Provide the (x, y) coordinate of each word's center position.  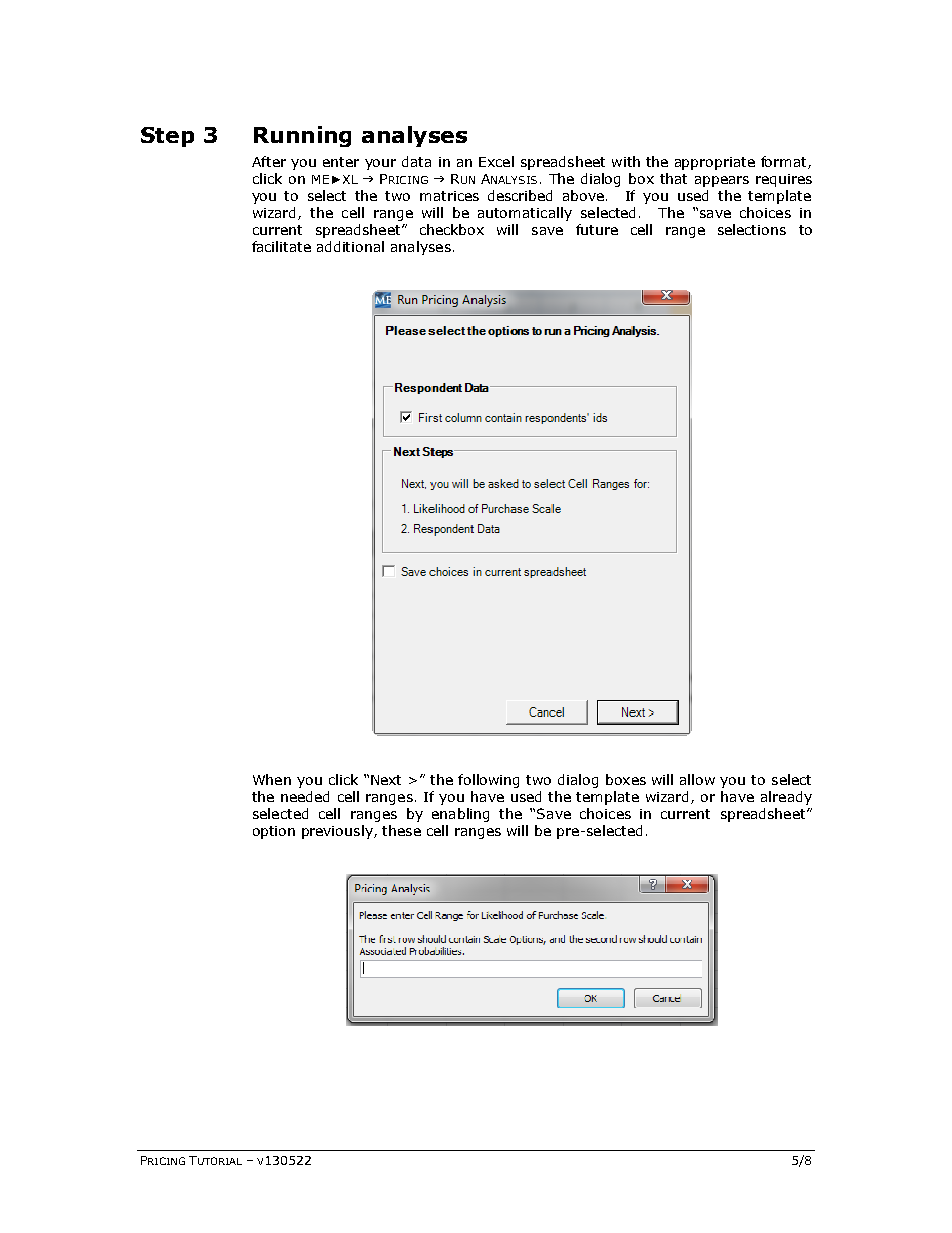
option (274, 832)
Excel (496, 161)
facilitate (281, 246)
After (269, 161)
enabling (460, 815)
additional (350, 246)
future (597, 229)
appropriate (715, 163)
